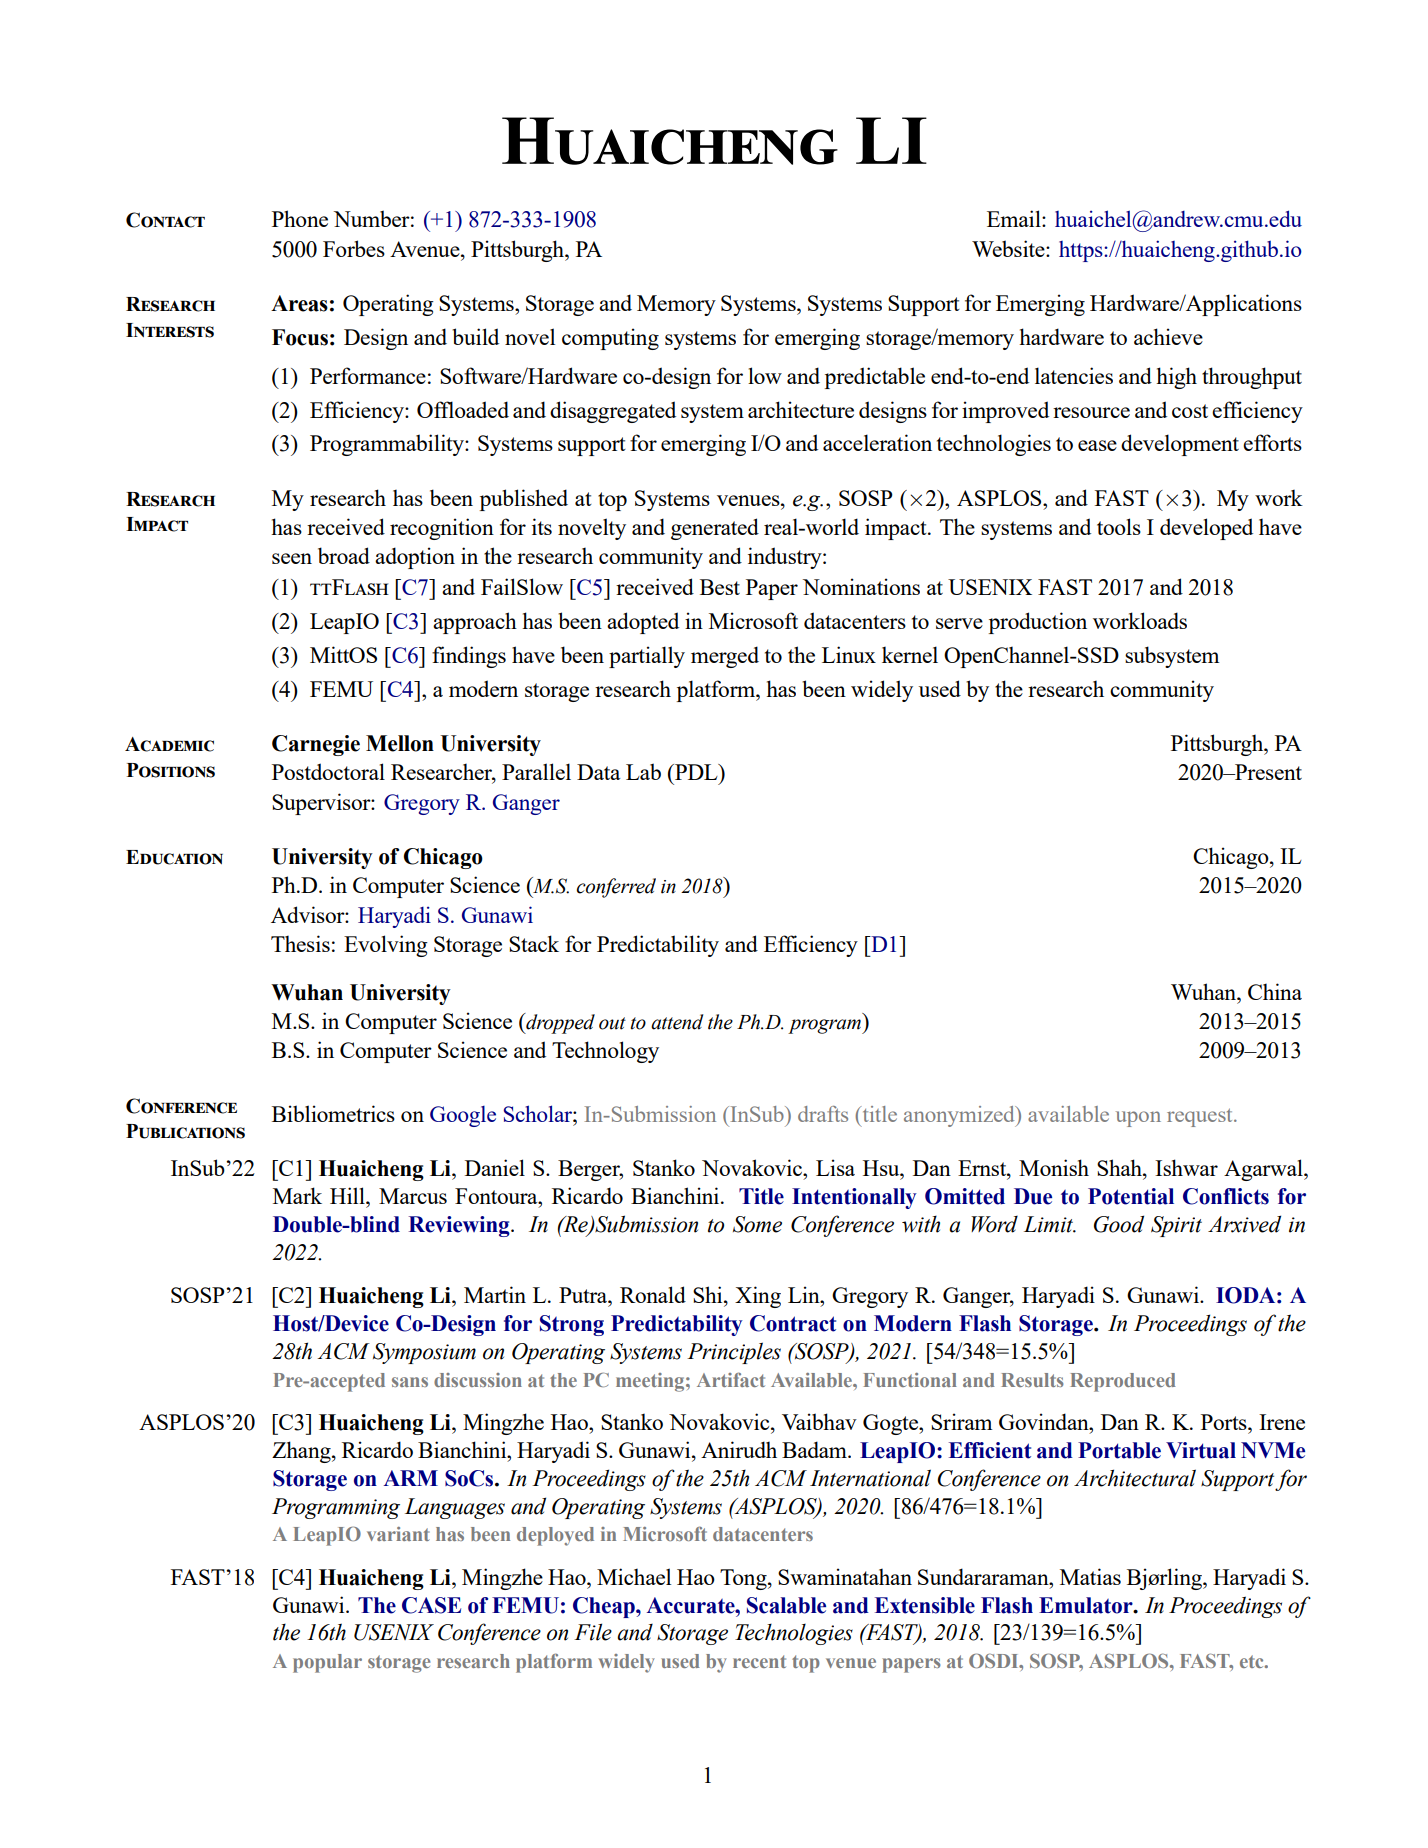  I want to click on China, so click(1275, 991).
